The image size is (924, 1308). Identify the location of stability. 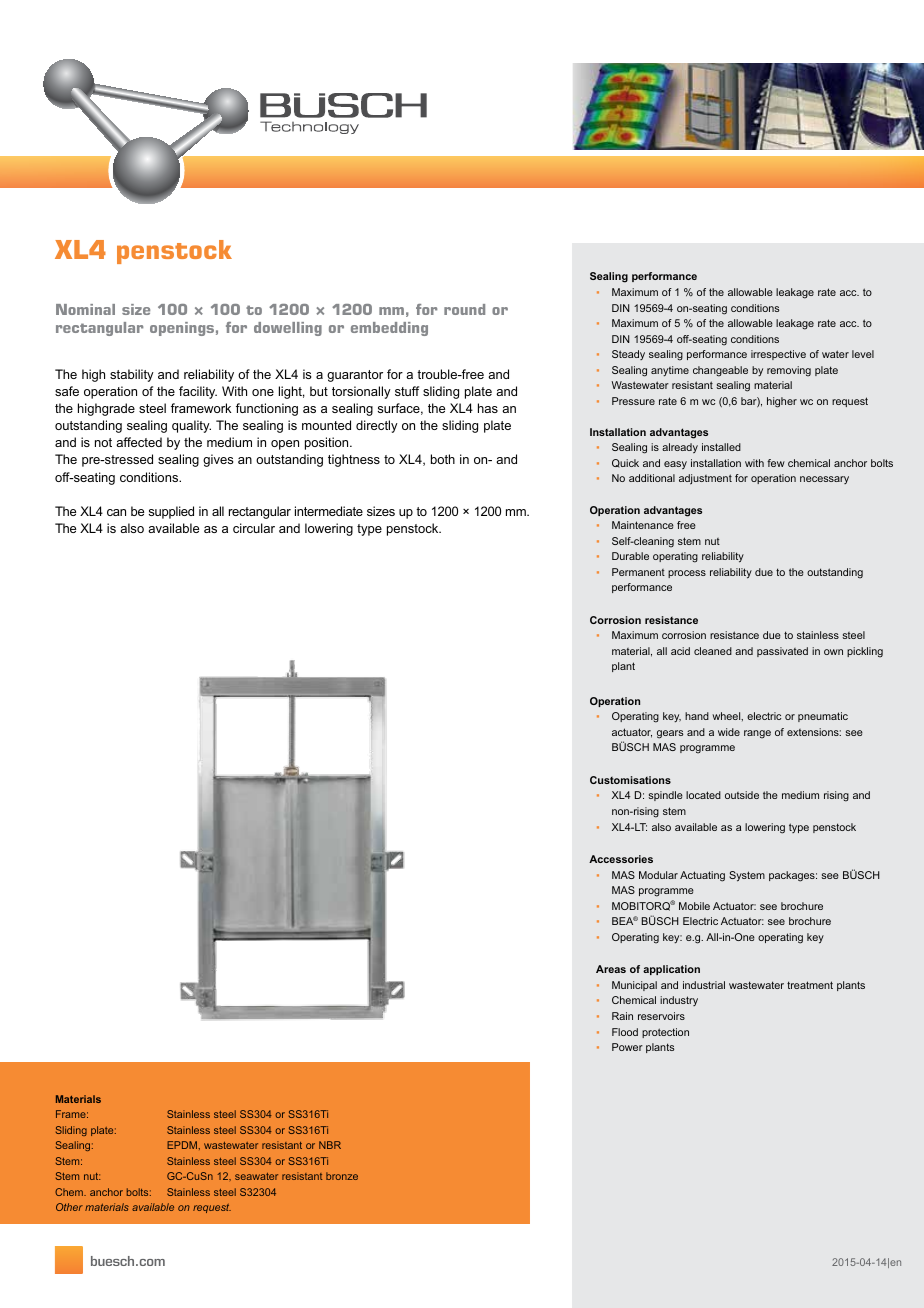
(132, 375).
